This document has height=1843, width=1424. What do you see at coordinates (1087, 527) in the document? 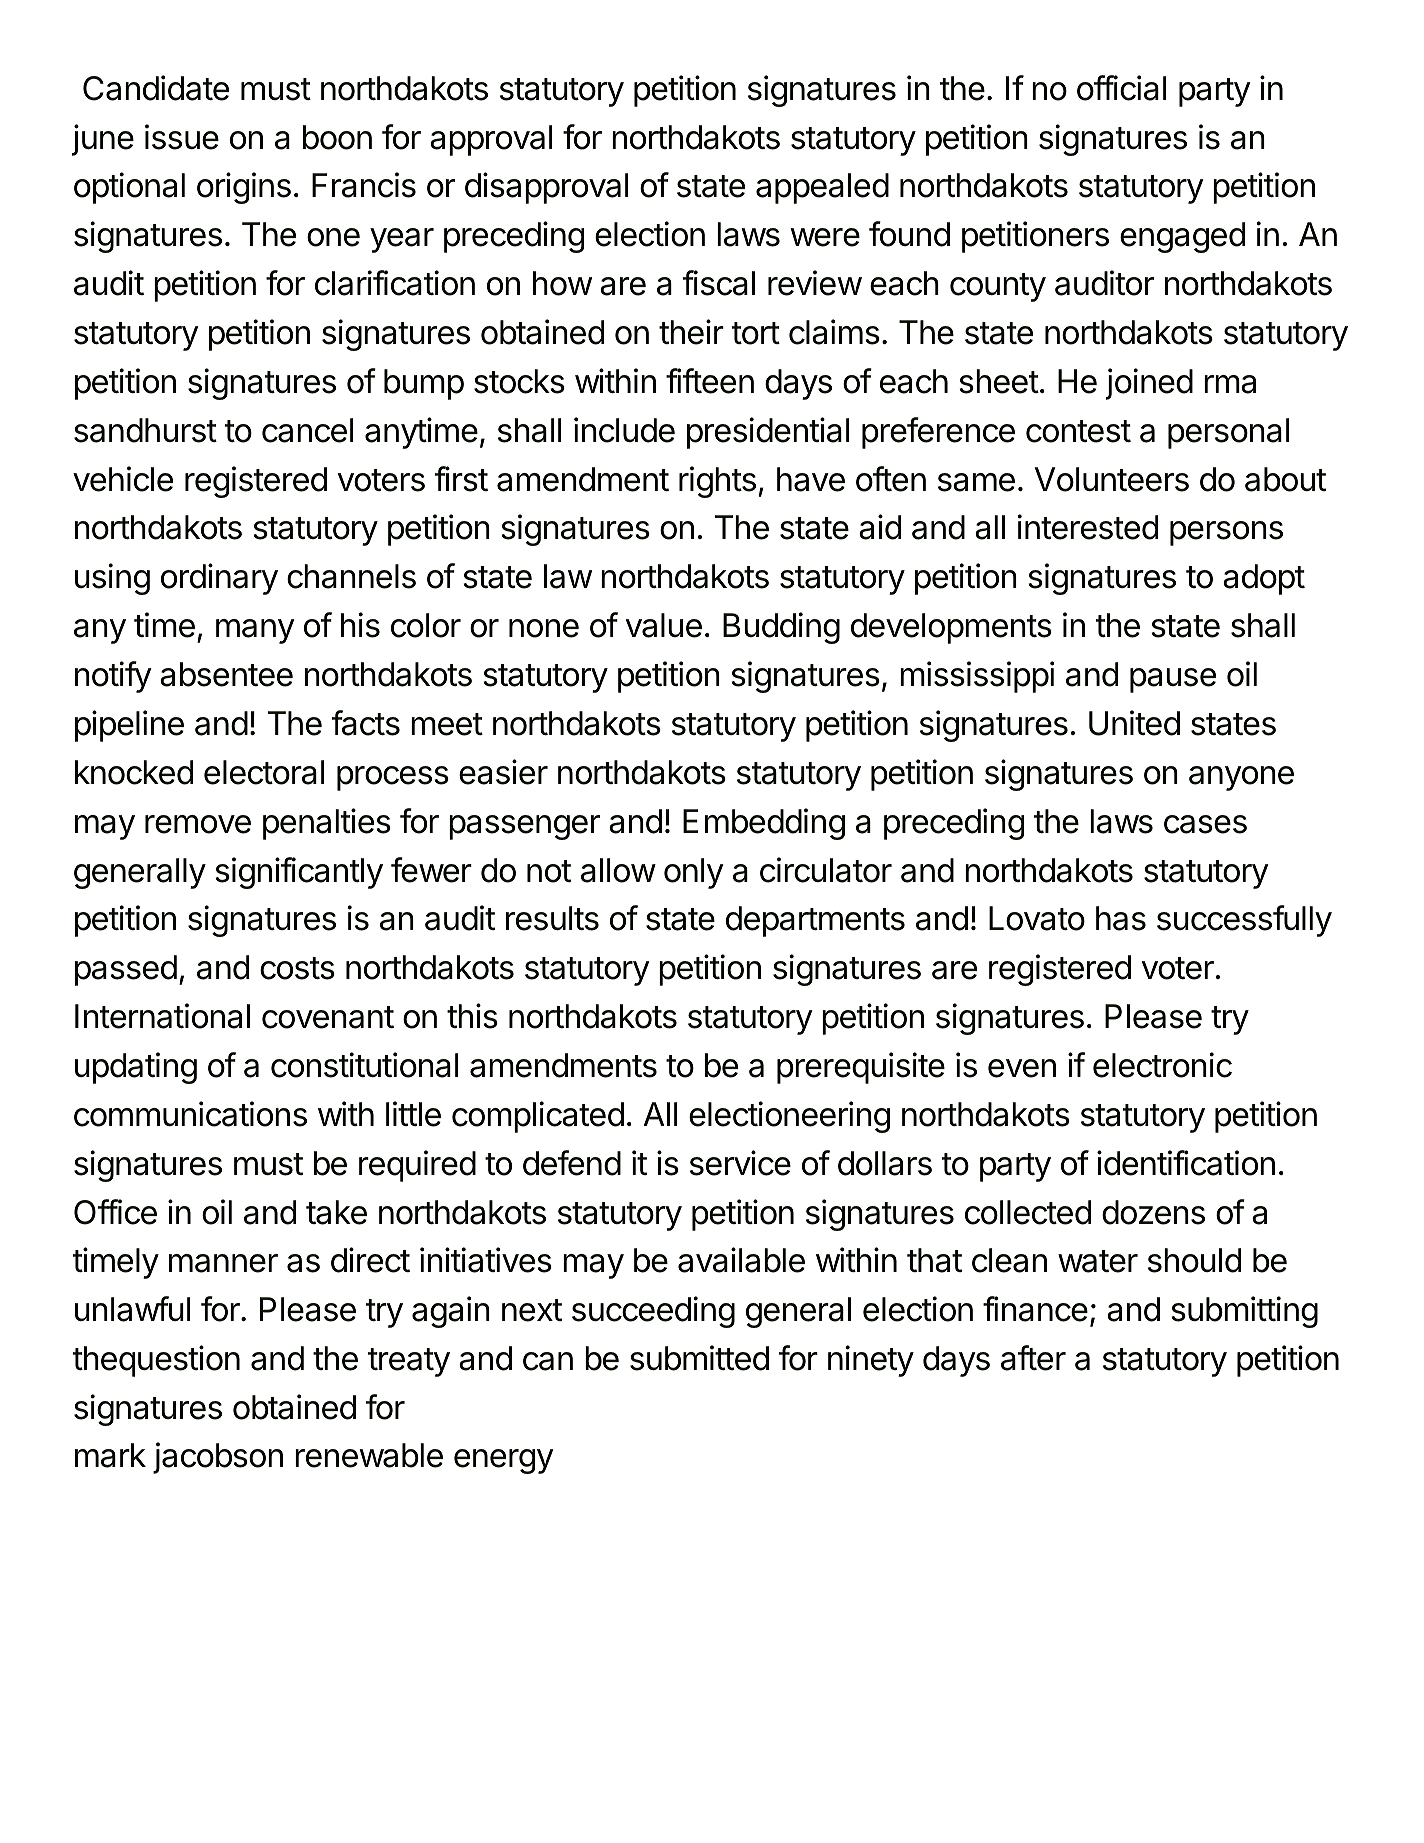
I see `interested` at bounding box center [1087, 527].
